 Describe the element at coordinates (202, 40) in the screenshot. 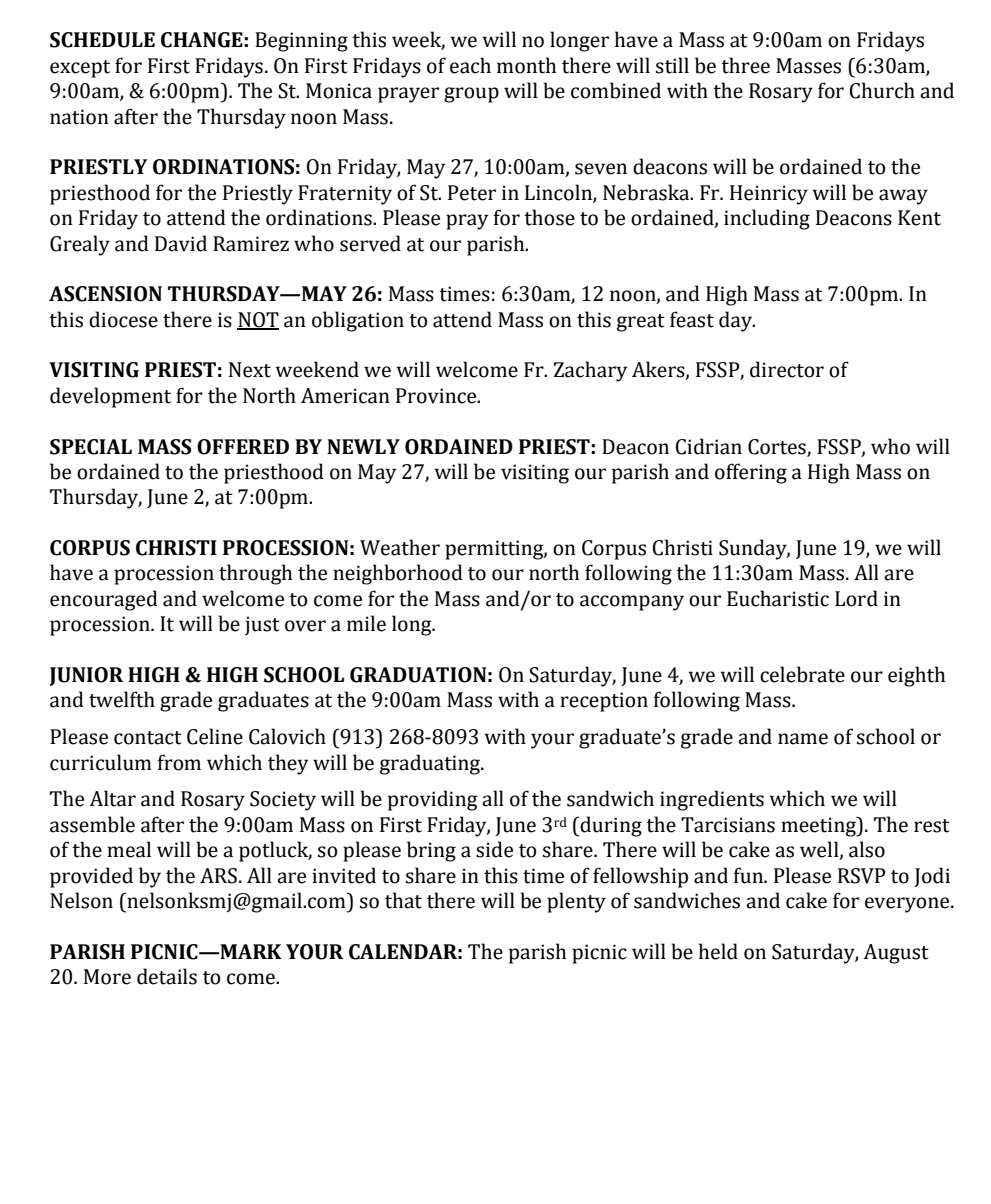

I see `CHANGE` at that location.
